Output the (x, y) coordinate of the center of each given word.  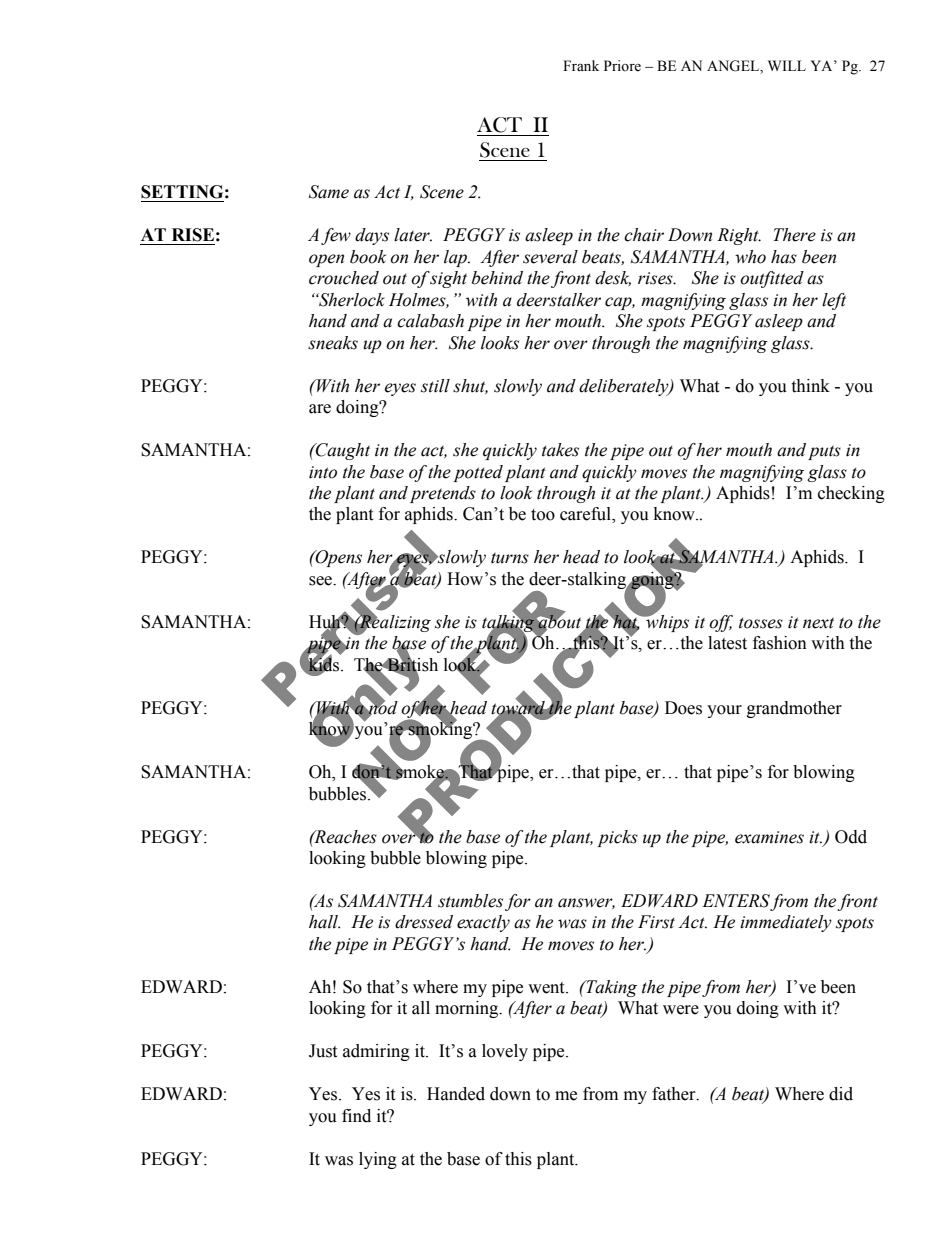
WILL (787, 65)
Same (329, 192)
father (675, 1094)
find (356, 1116)
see (322, 581)
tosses (761, 623)
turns (510, 558)
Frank (581, 65)
